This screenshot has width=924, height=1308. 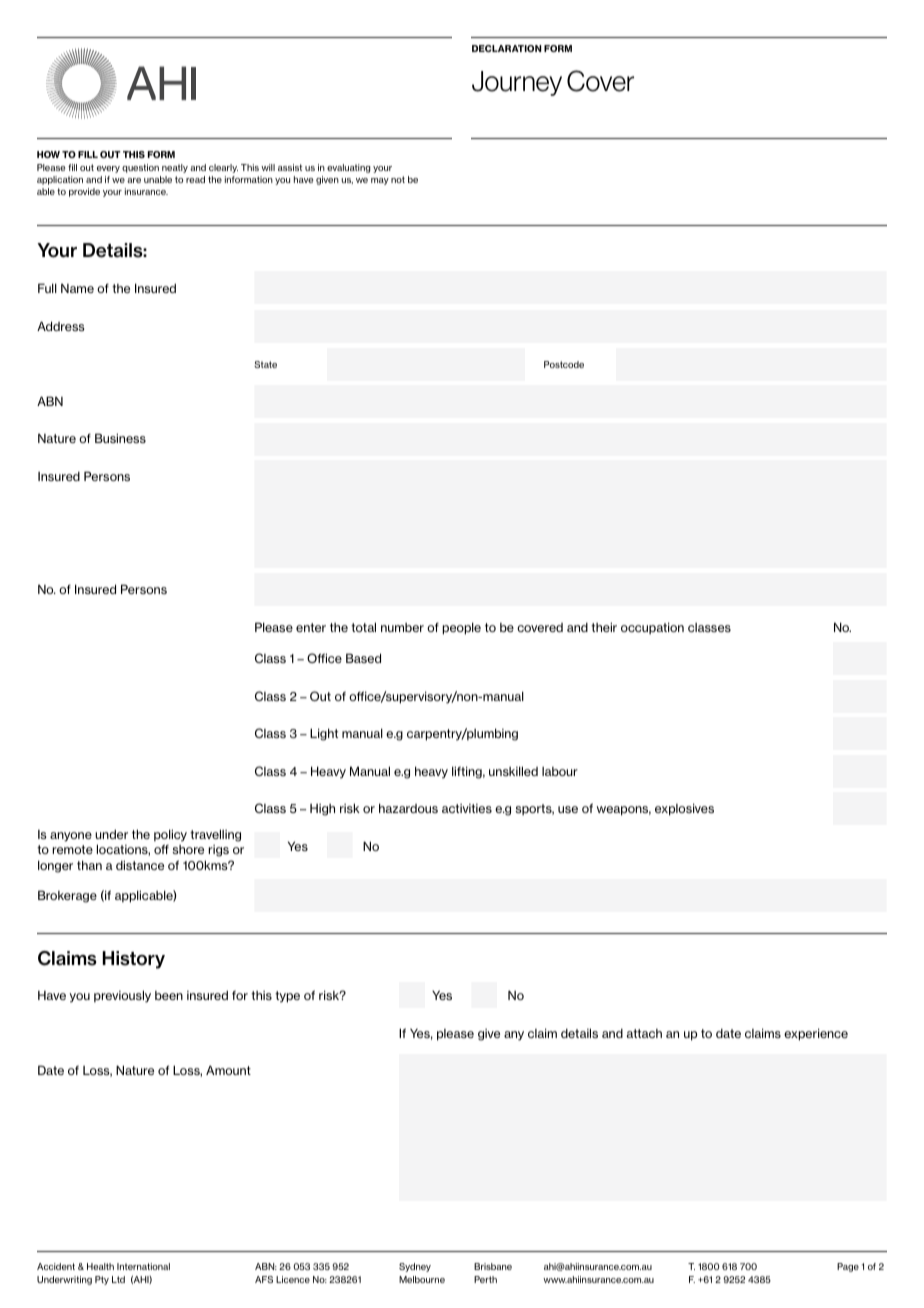 What do you see at coordinates (415, 1267) in the screenshot?
I see `Sydney` at bounding box center [415, 1267].
